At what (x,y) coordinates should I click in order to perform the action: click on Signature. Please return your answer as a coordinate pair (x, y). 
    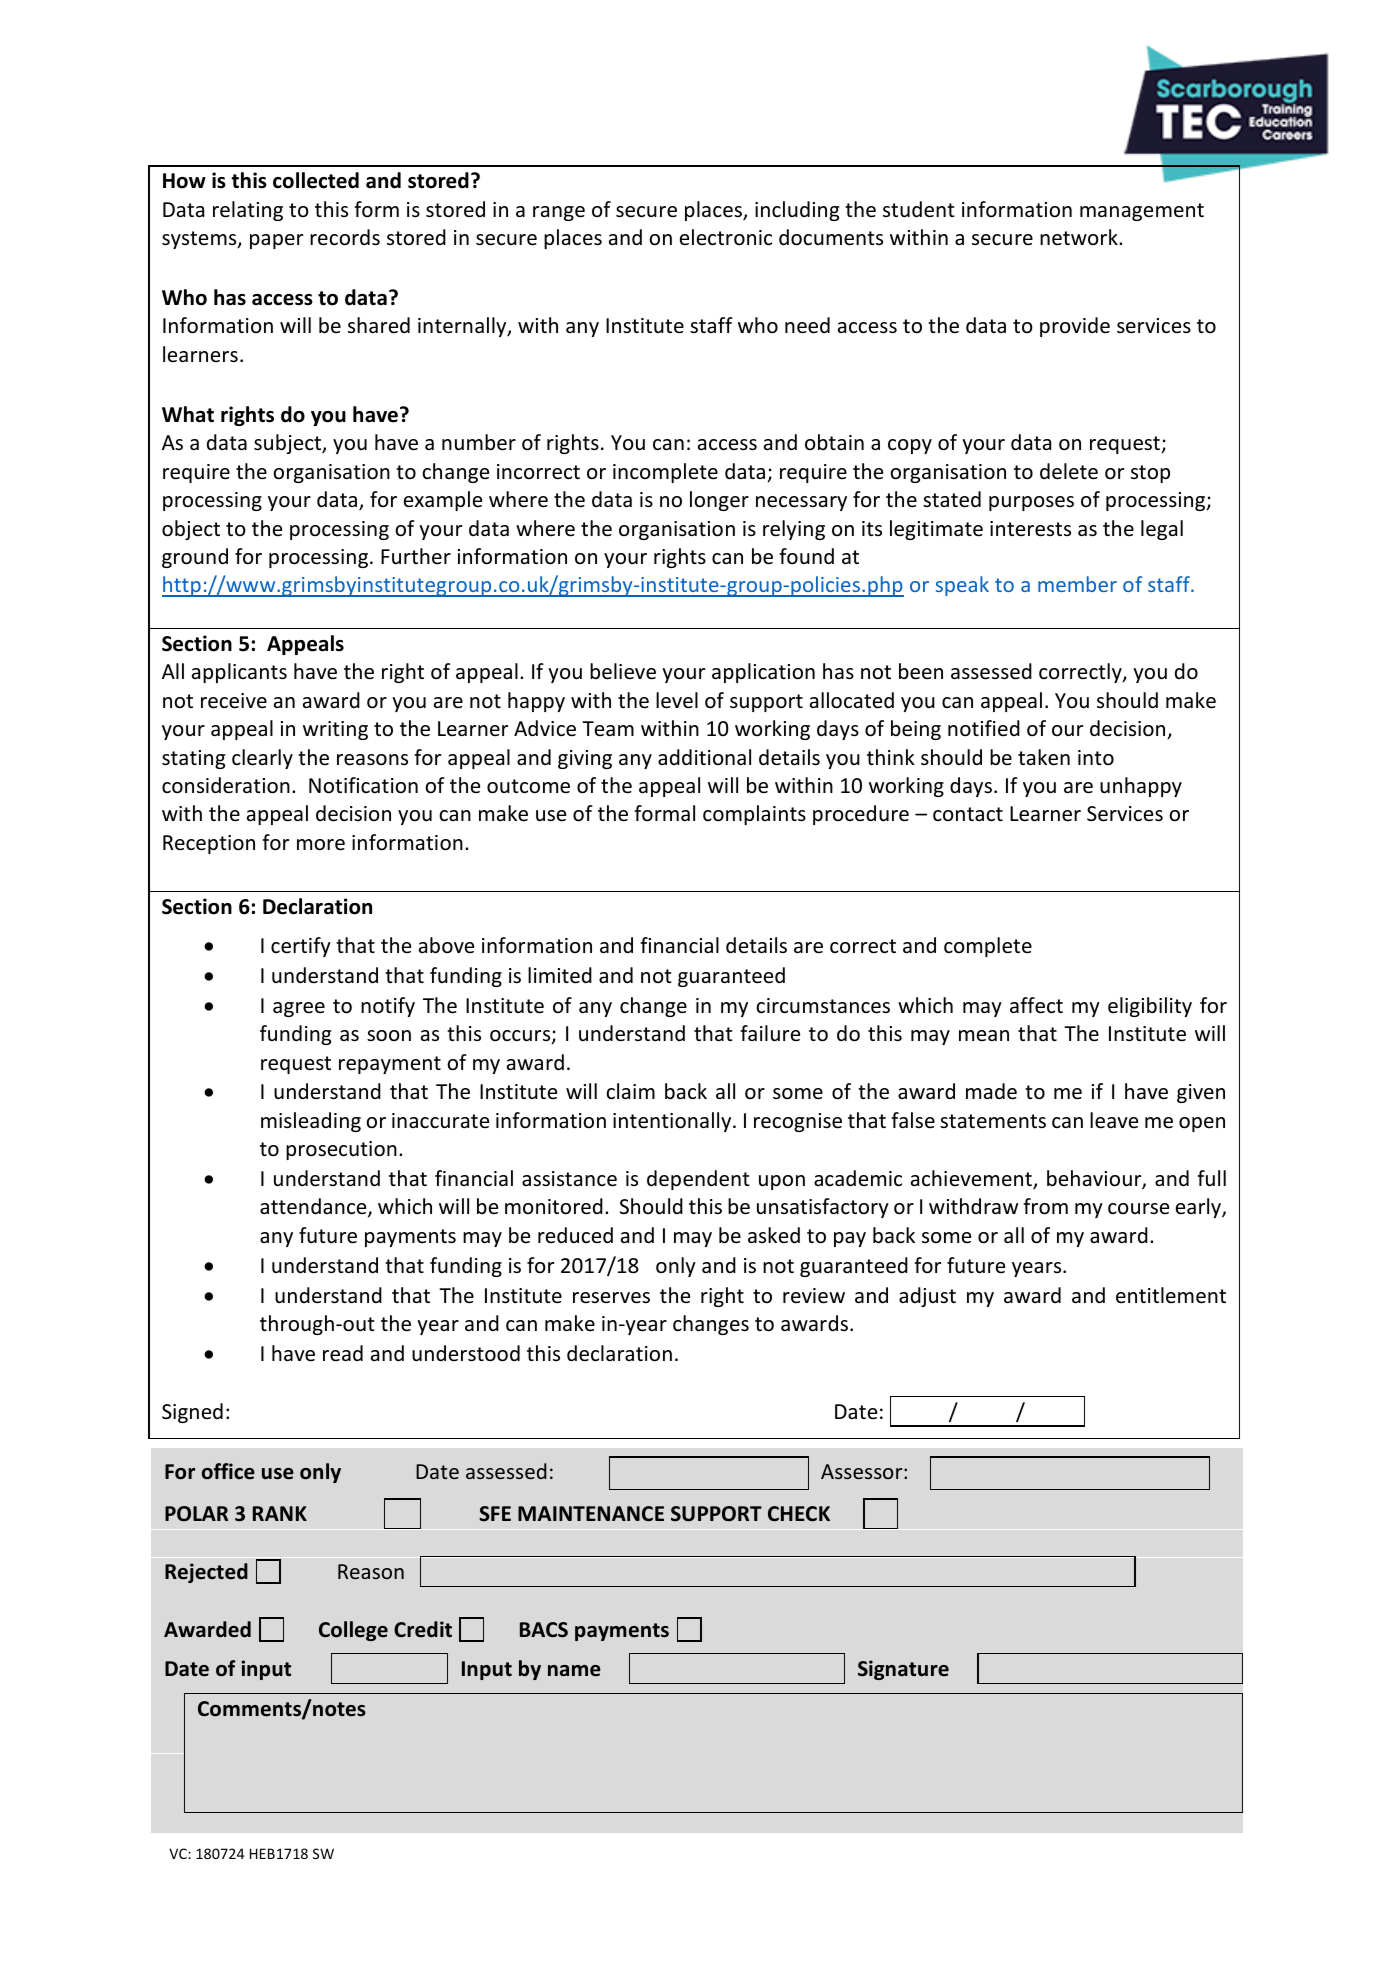
    Looking at the image, I should click on (903, 1670).
